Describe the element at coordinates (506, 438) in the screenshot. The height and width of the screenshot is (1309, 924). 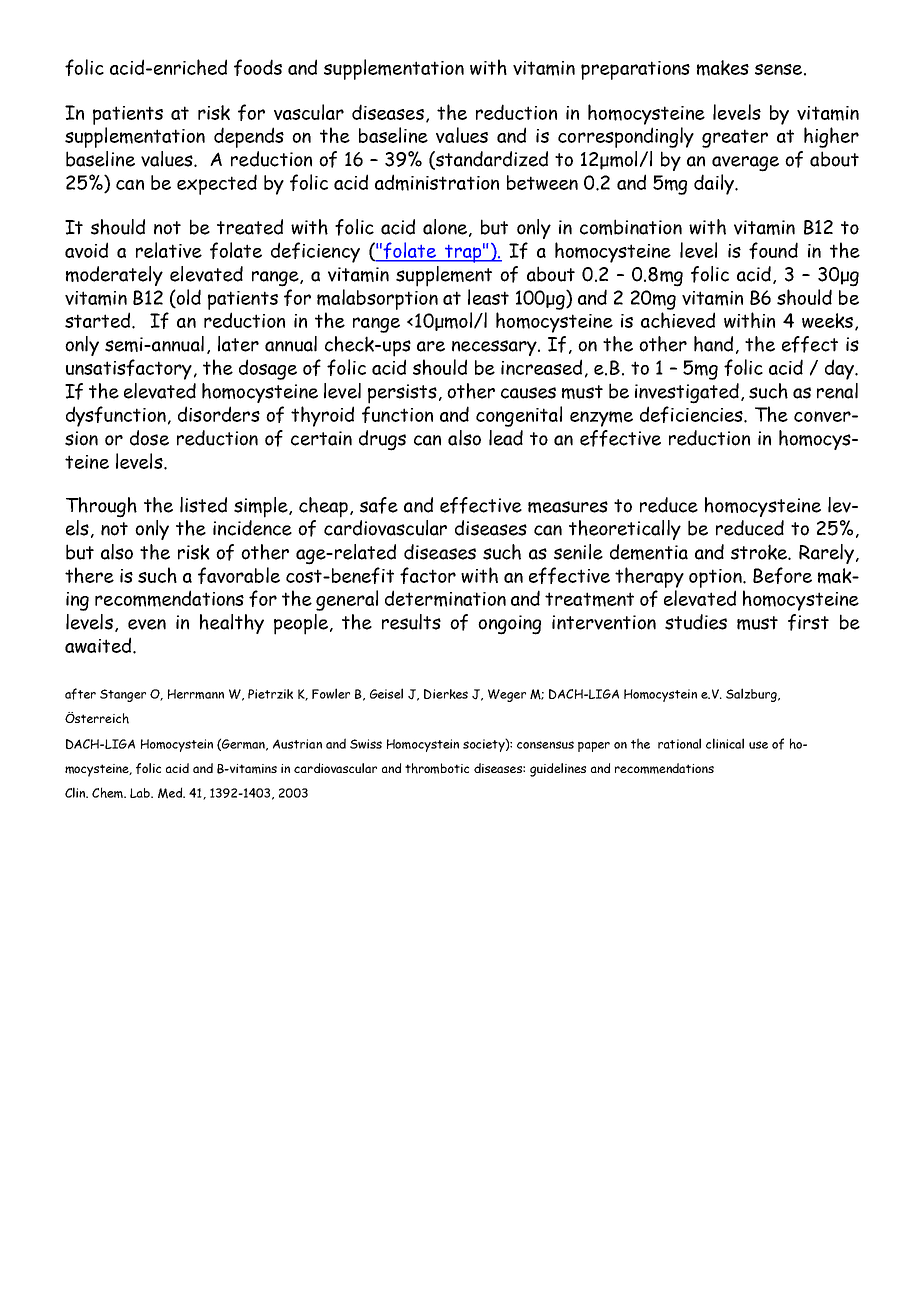
I see `lead` at that location.
